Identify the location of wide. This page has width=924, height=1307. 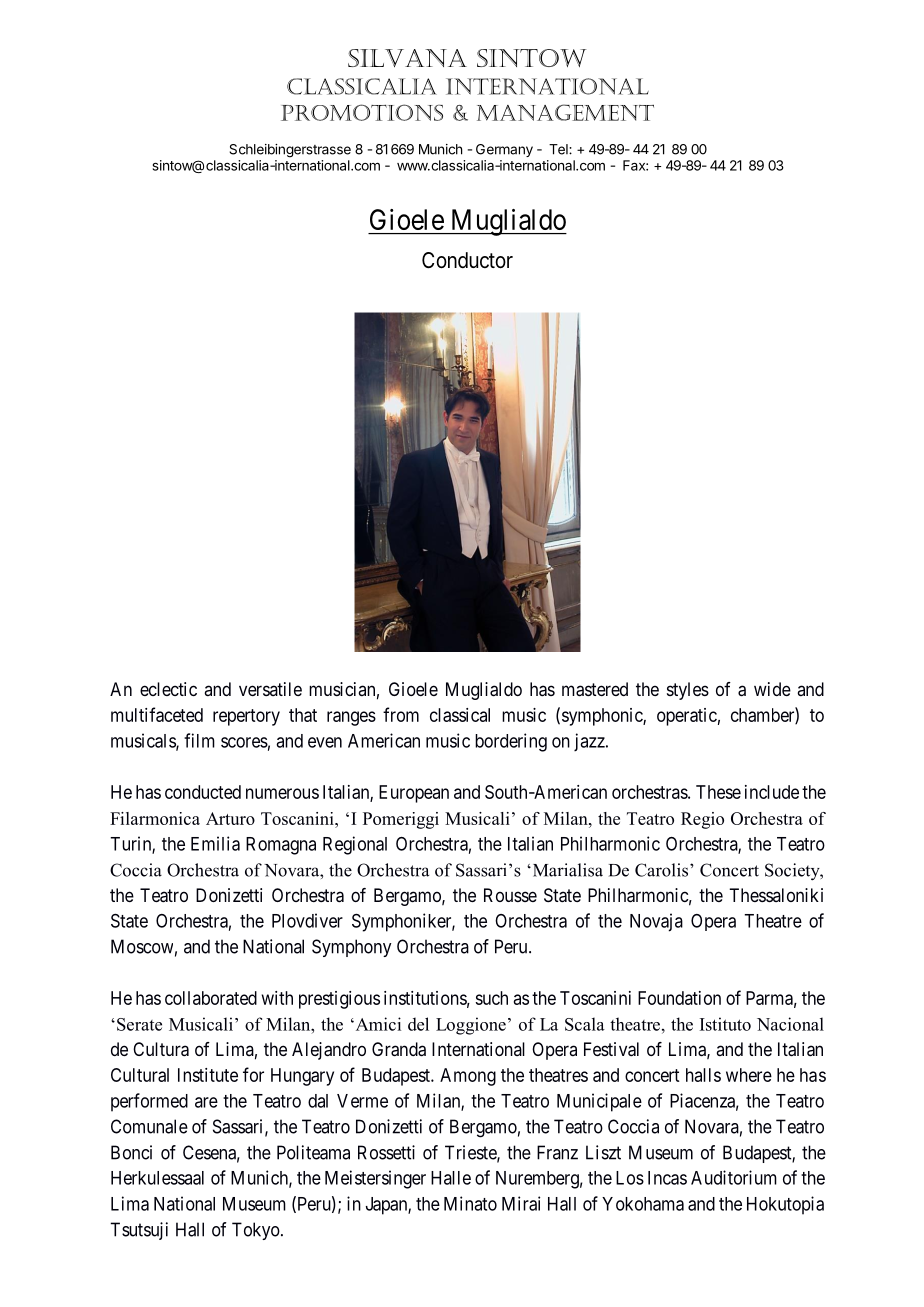
(772, 689).
